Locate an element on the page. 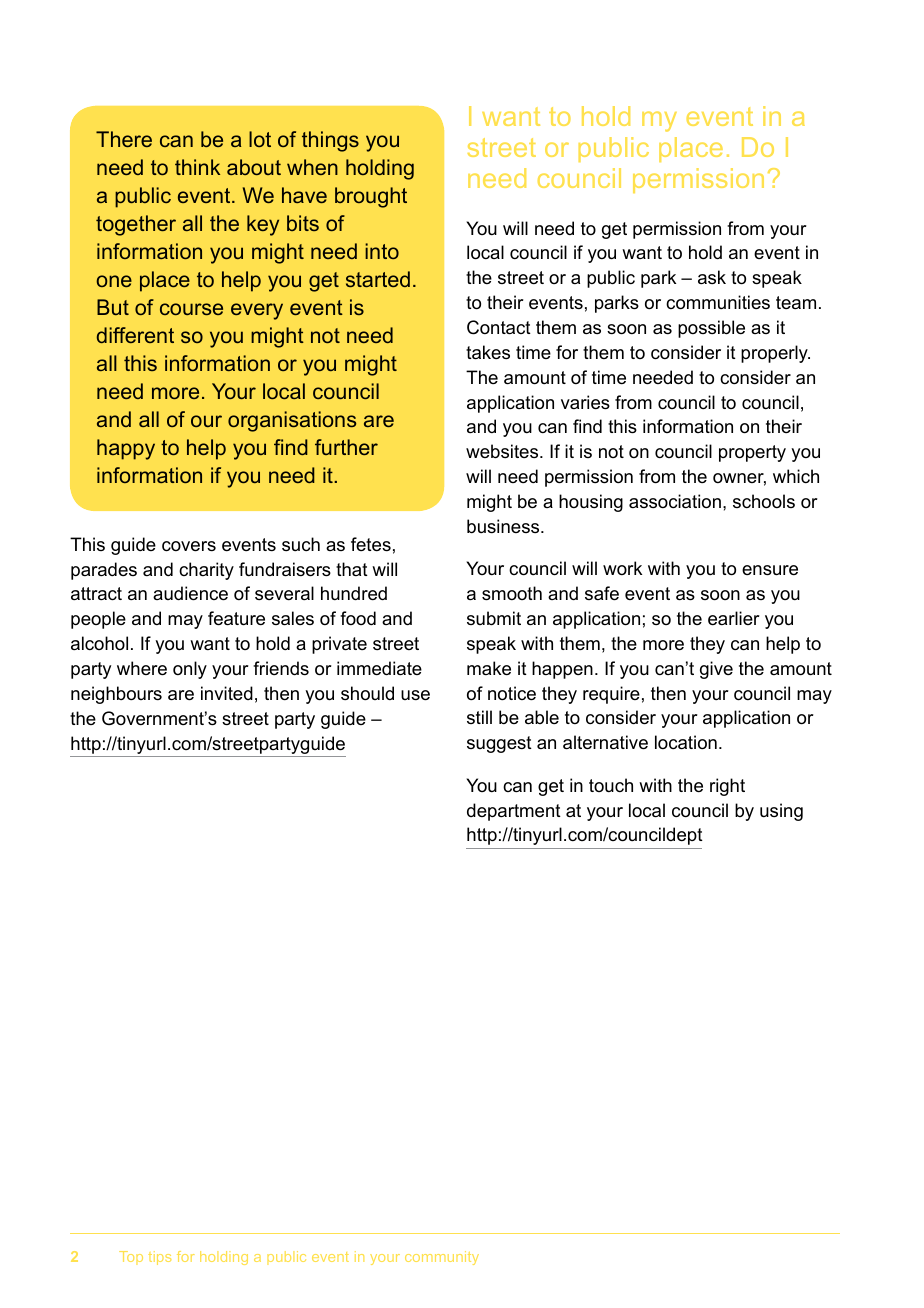 The width and height of the document is (924, 1308). ask is located at coordinates (712, 277).
